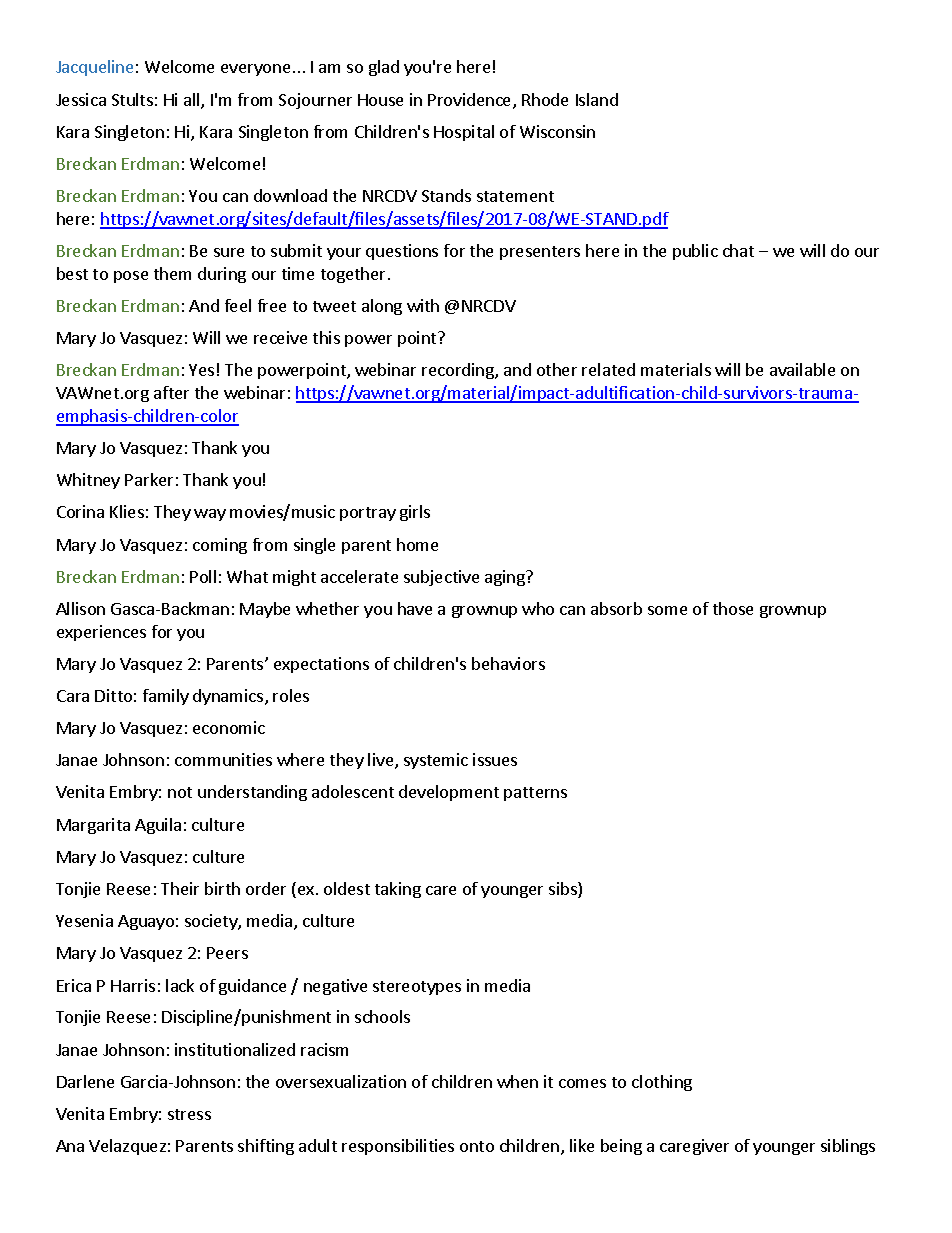 The width and height of the page is (952, 1233). What do you see at coordinates (662, 1083) in the page?
I see `clothing` at bounding box center [662, 1083].
